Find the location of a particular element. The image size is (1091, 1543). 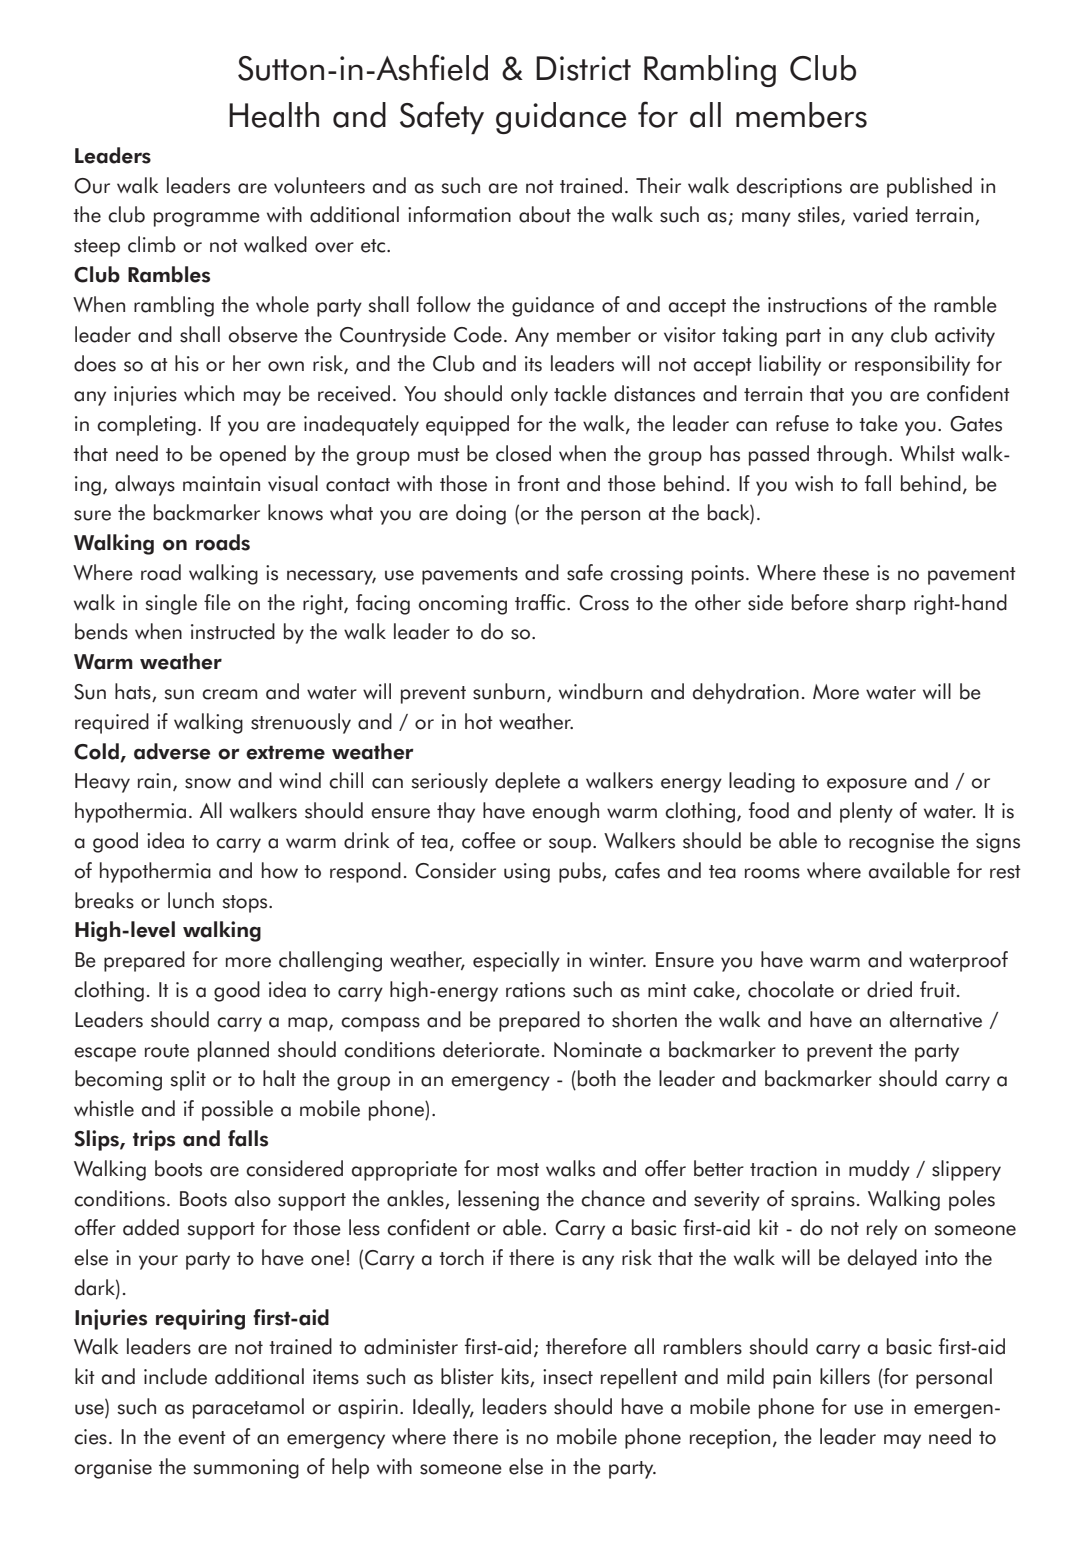

published is located at coordinates (929, 187).
